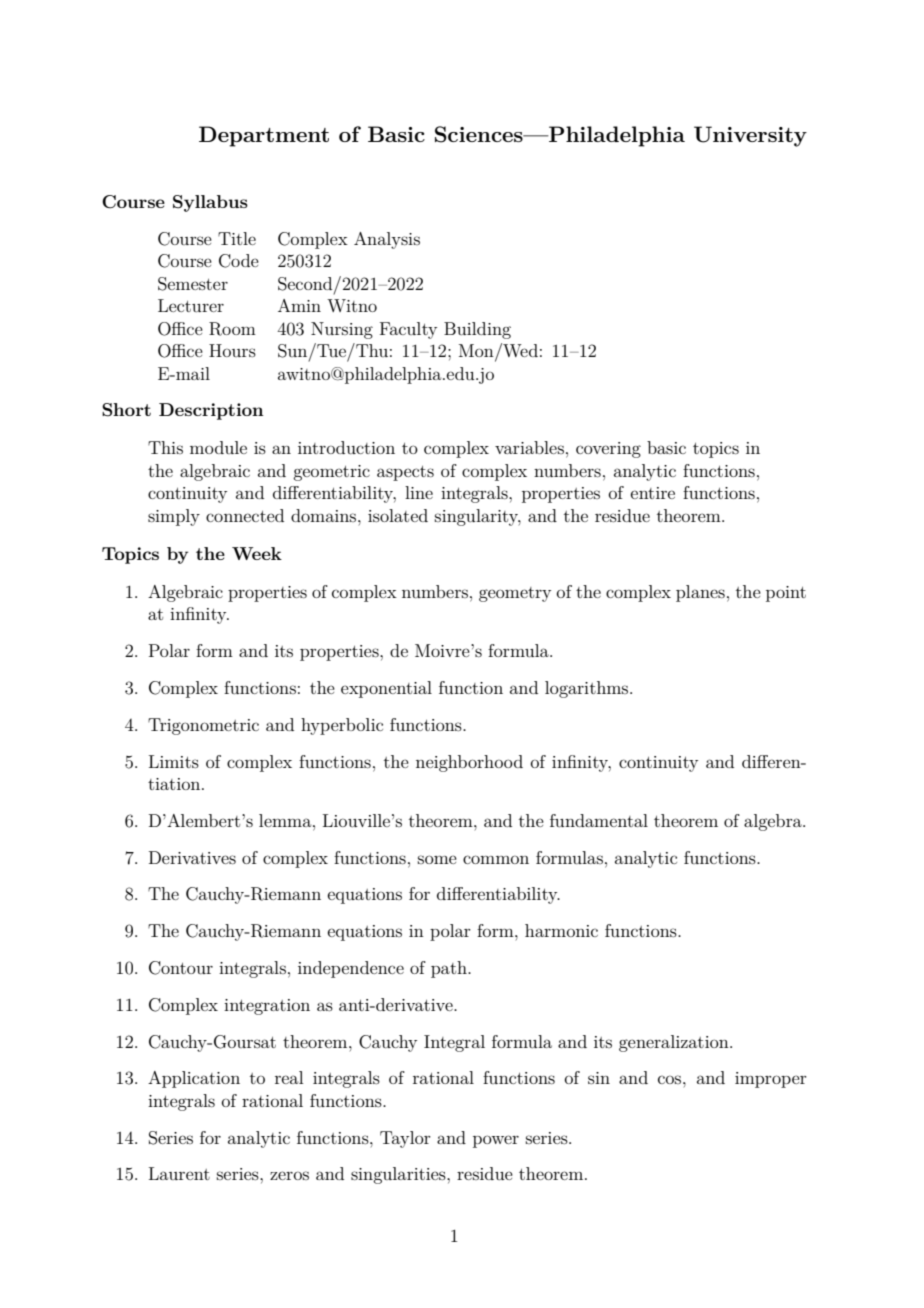 This screenshot has height=1308, width=924. Describe the element at coordinates (529, 447) in the screenshot. I see `variables` at that location.
